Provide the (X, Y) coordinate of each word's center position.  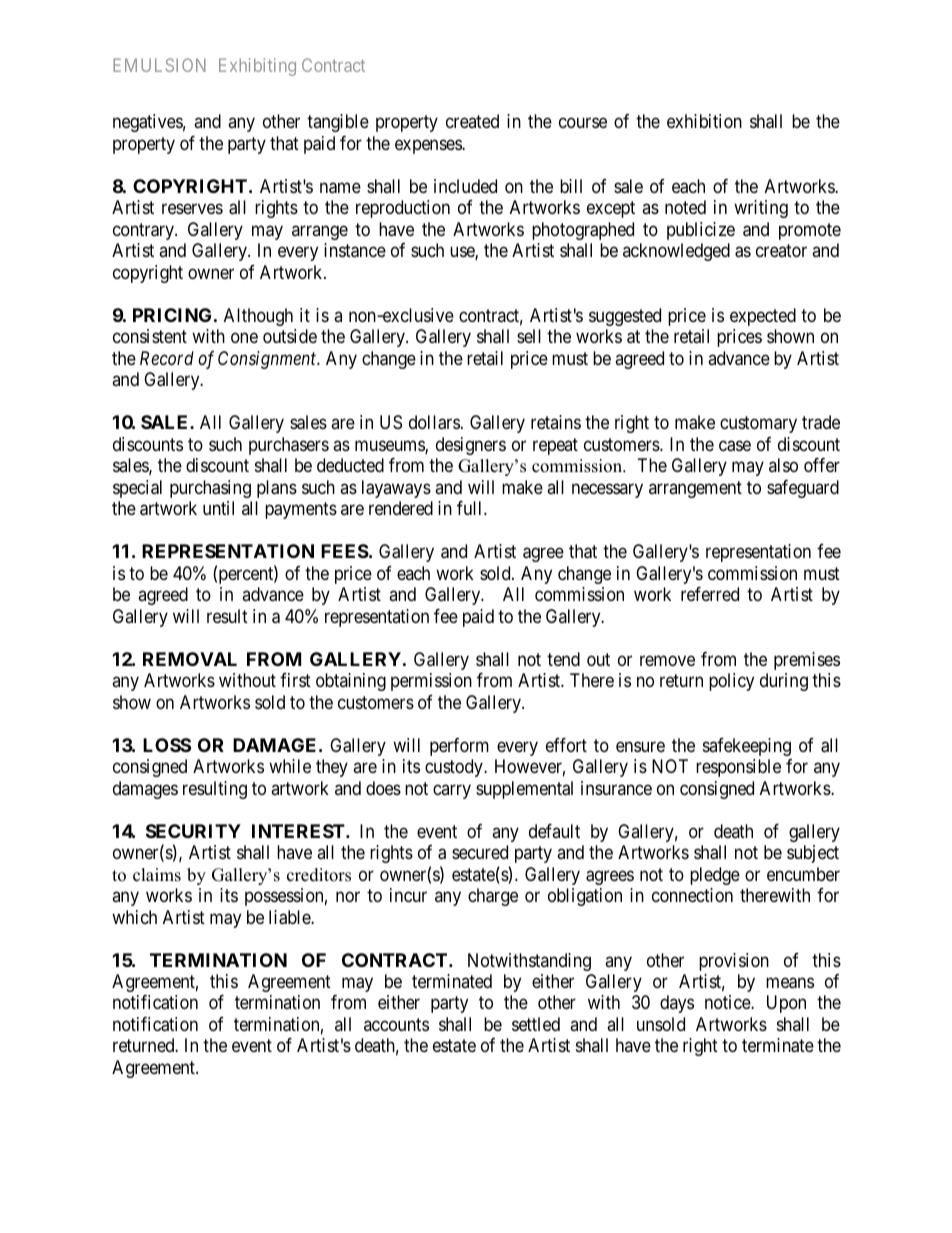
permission (431, 682)
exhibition (704, 121)
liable (290, 917)
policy (731, 682)
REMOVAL (190, 659)
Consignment (268, 360)
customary (758, 425)
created (472, 121)
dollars (434, 422)
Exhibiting (257, 67)
